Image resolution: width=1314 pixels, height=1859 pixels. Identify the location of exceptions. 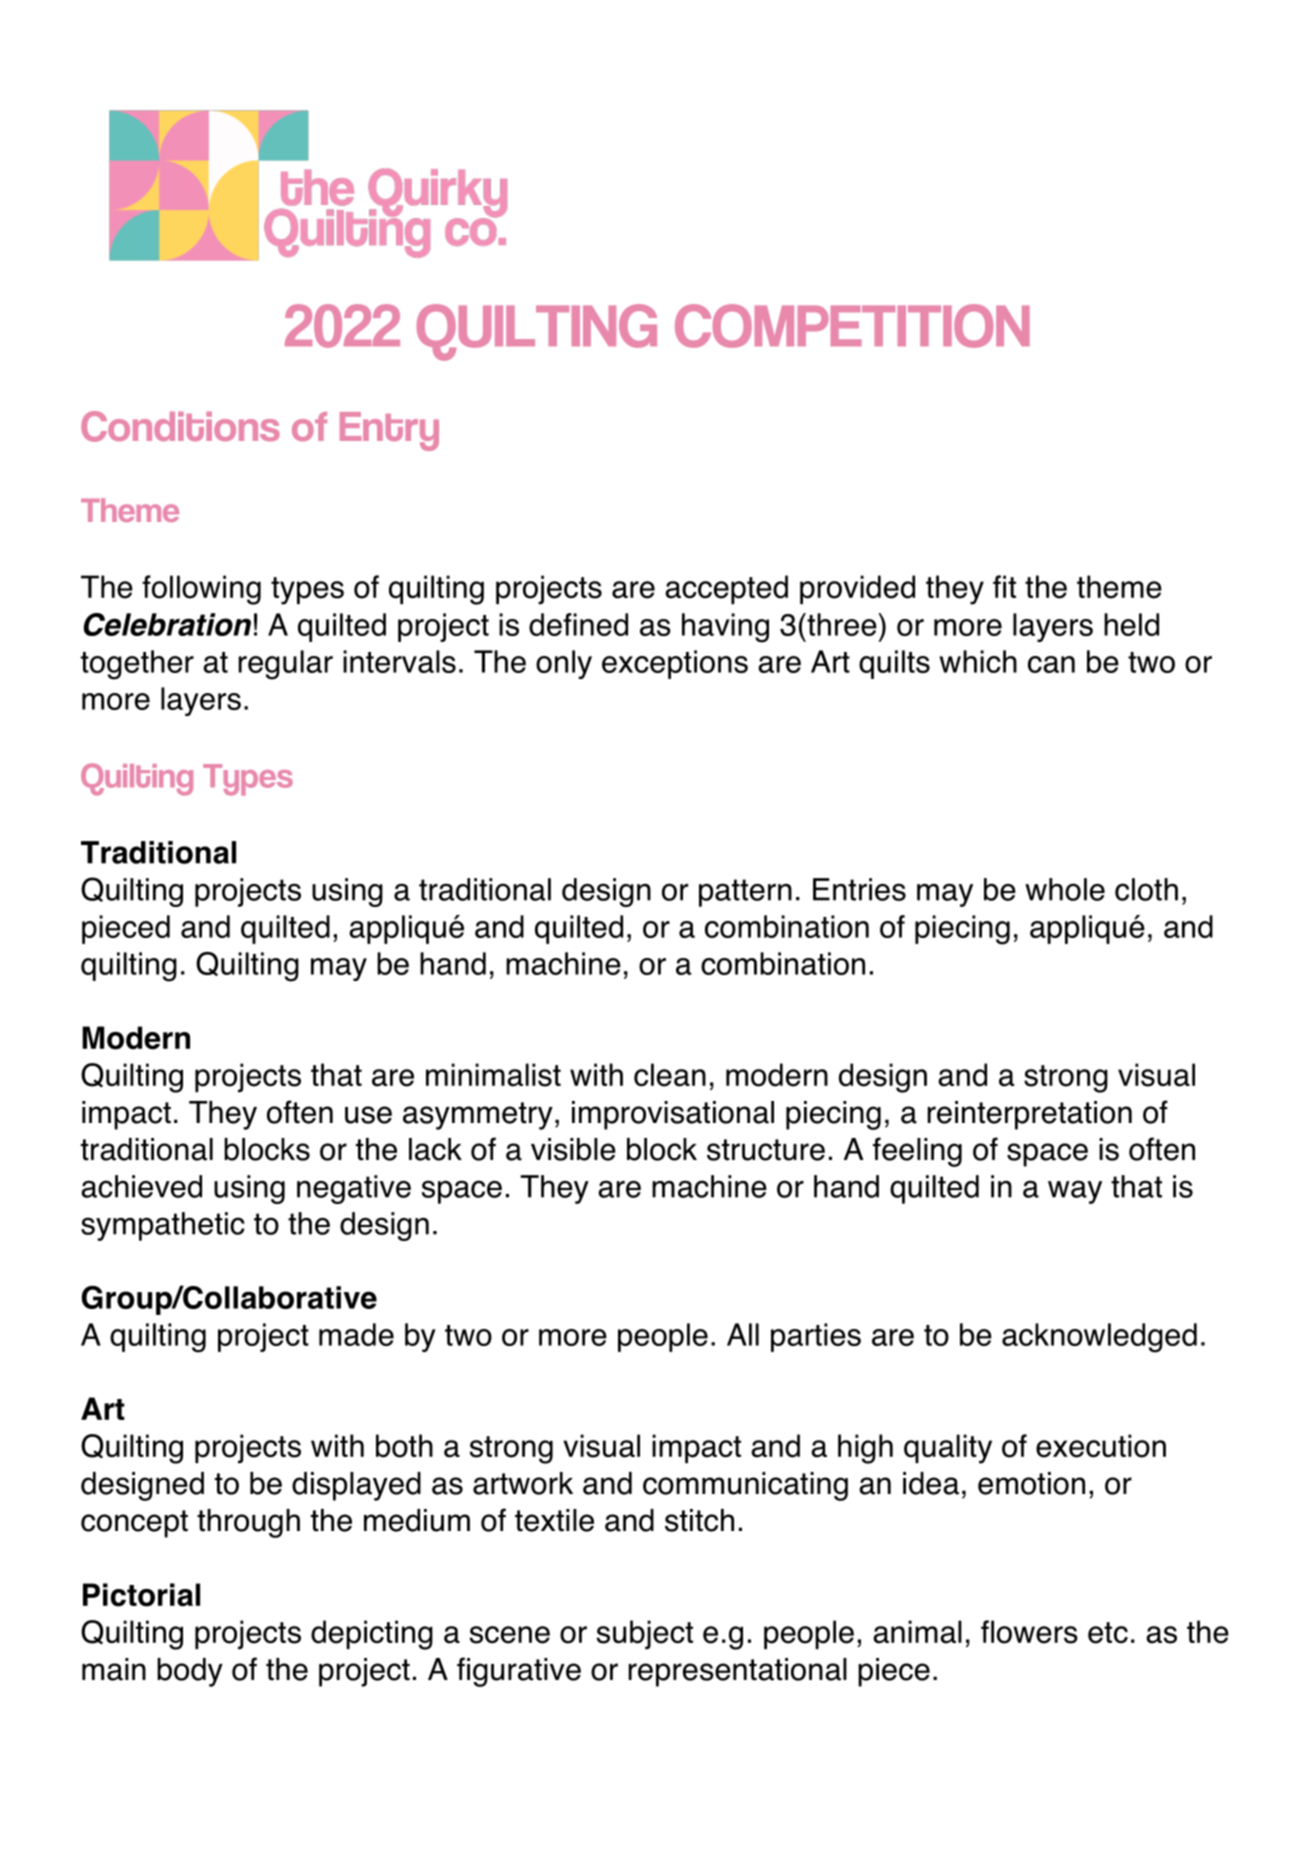
(675, 664).
